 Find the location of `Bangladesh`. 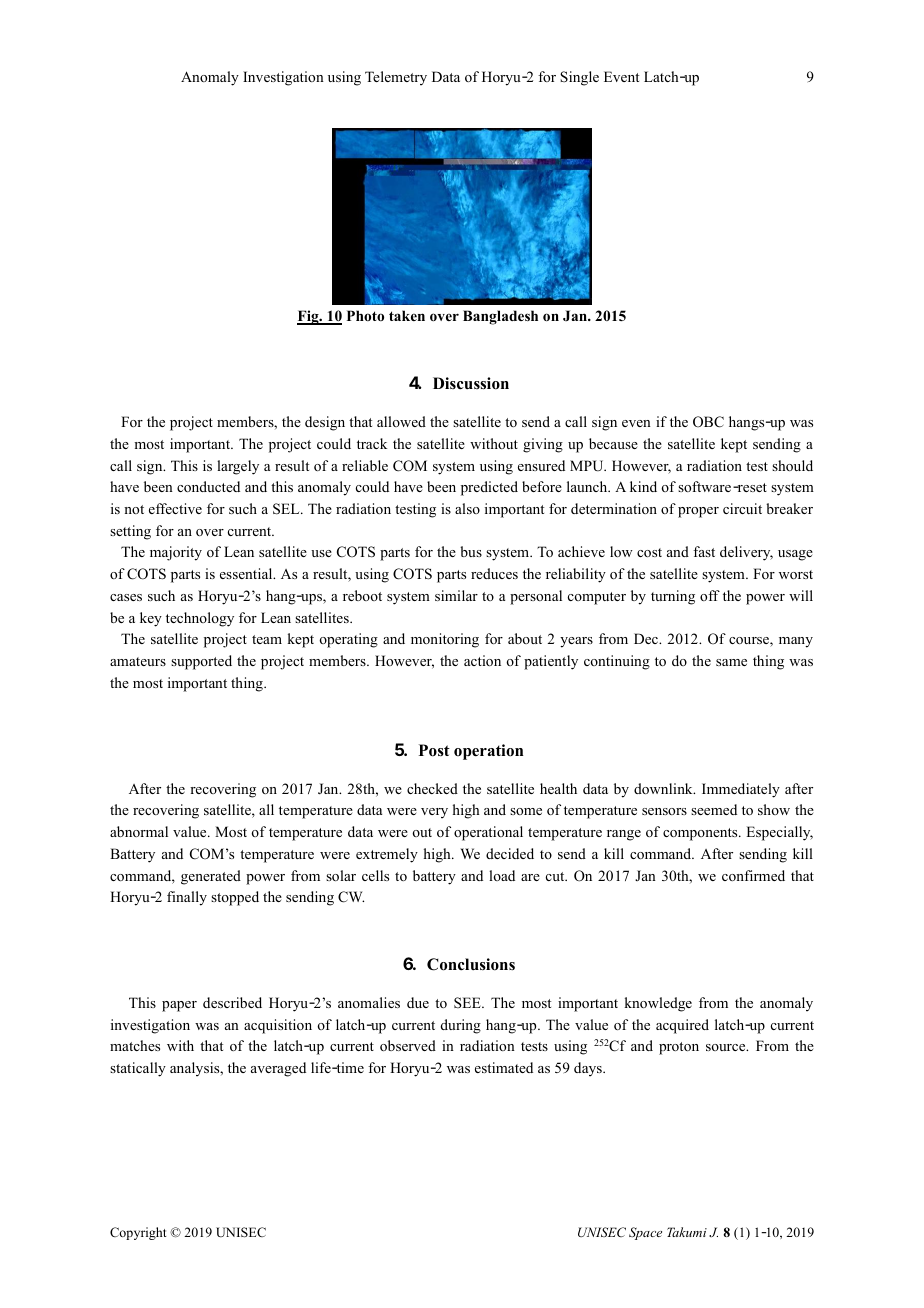

Bangladesh is located at coordinates (500, 317).
